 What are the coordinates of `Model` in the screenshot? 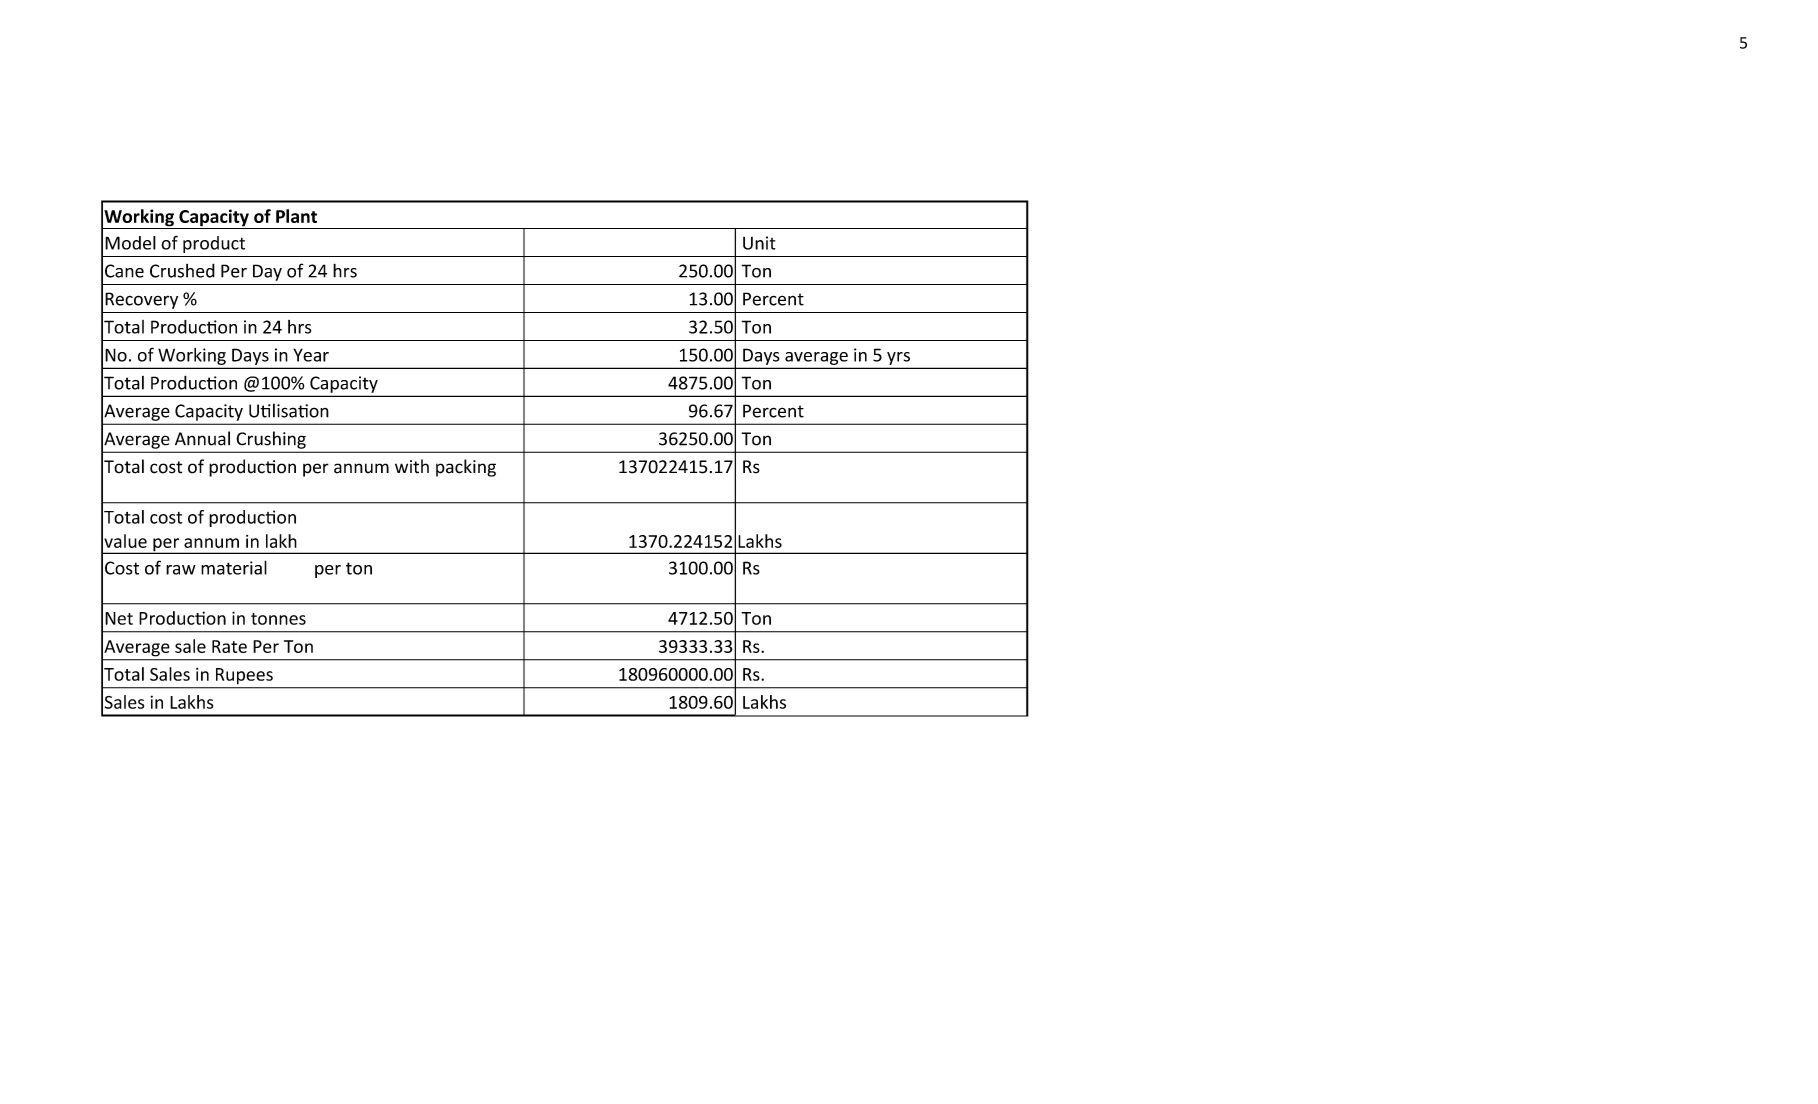 It's located at (130, 243).
